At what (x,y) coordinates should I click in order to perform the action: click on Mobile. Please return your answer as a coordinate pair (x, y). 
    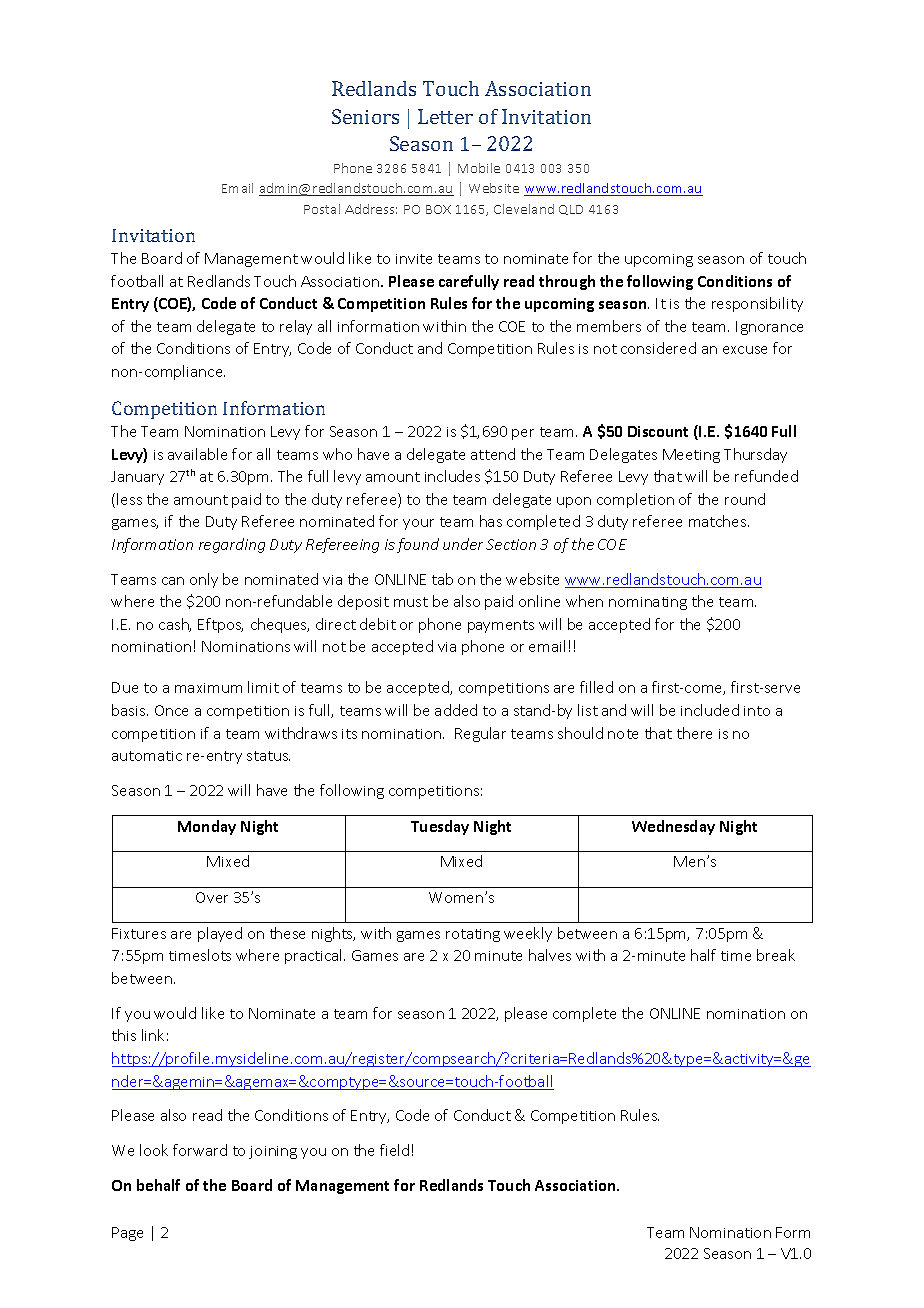
    Looking at the image, I should click on (479, 168).
